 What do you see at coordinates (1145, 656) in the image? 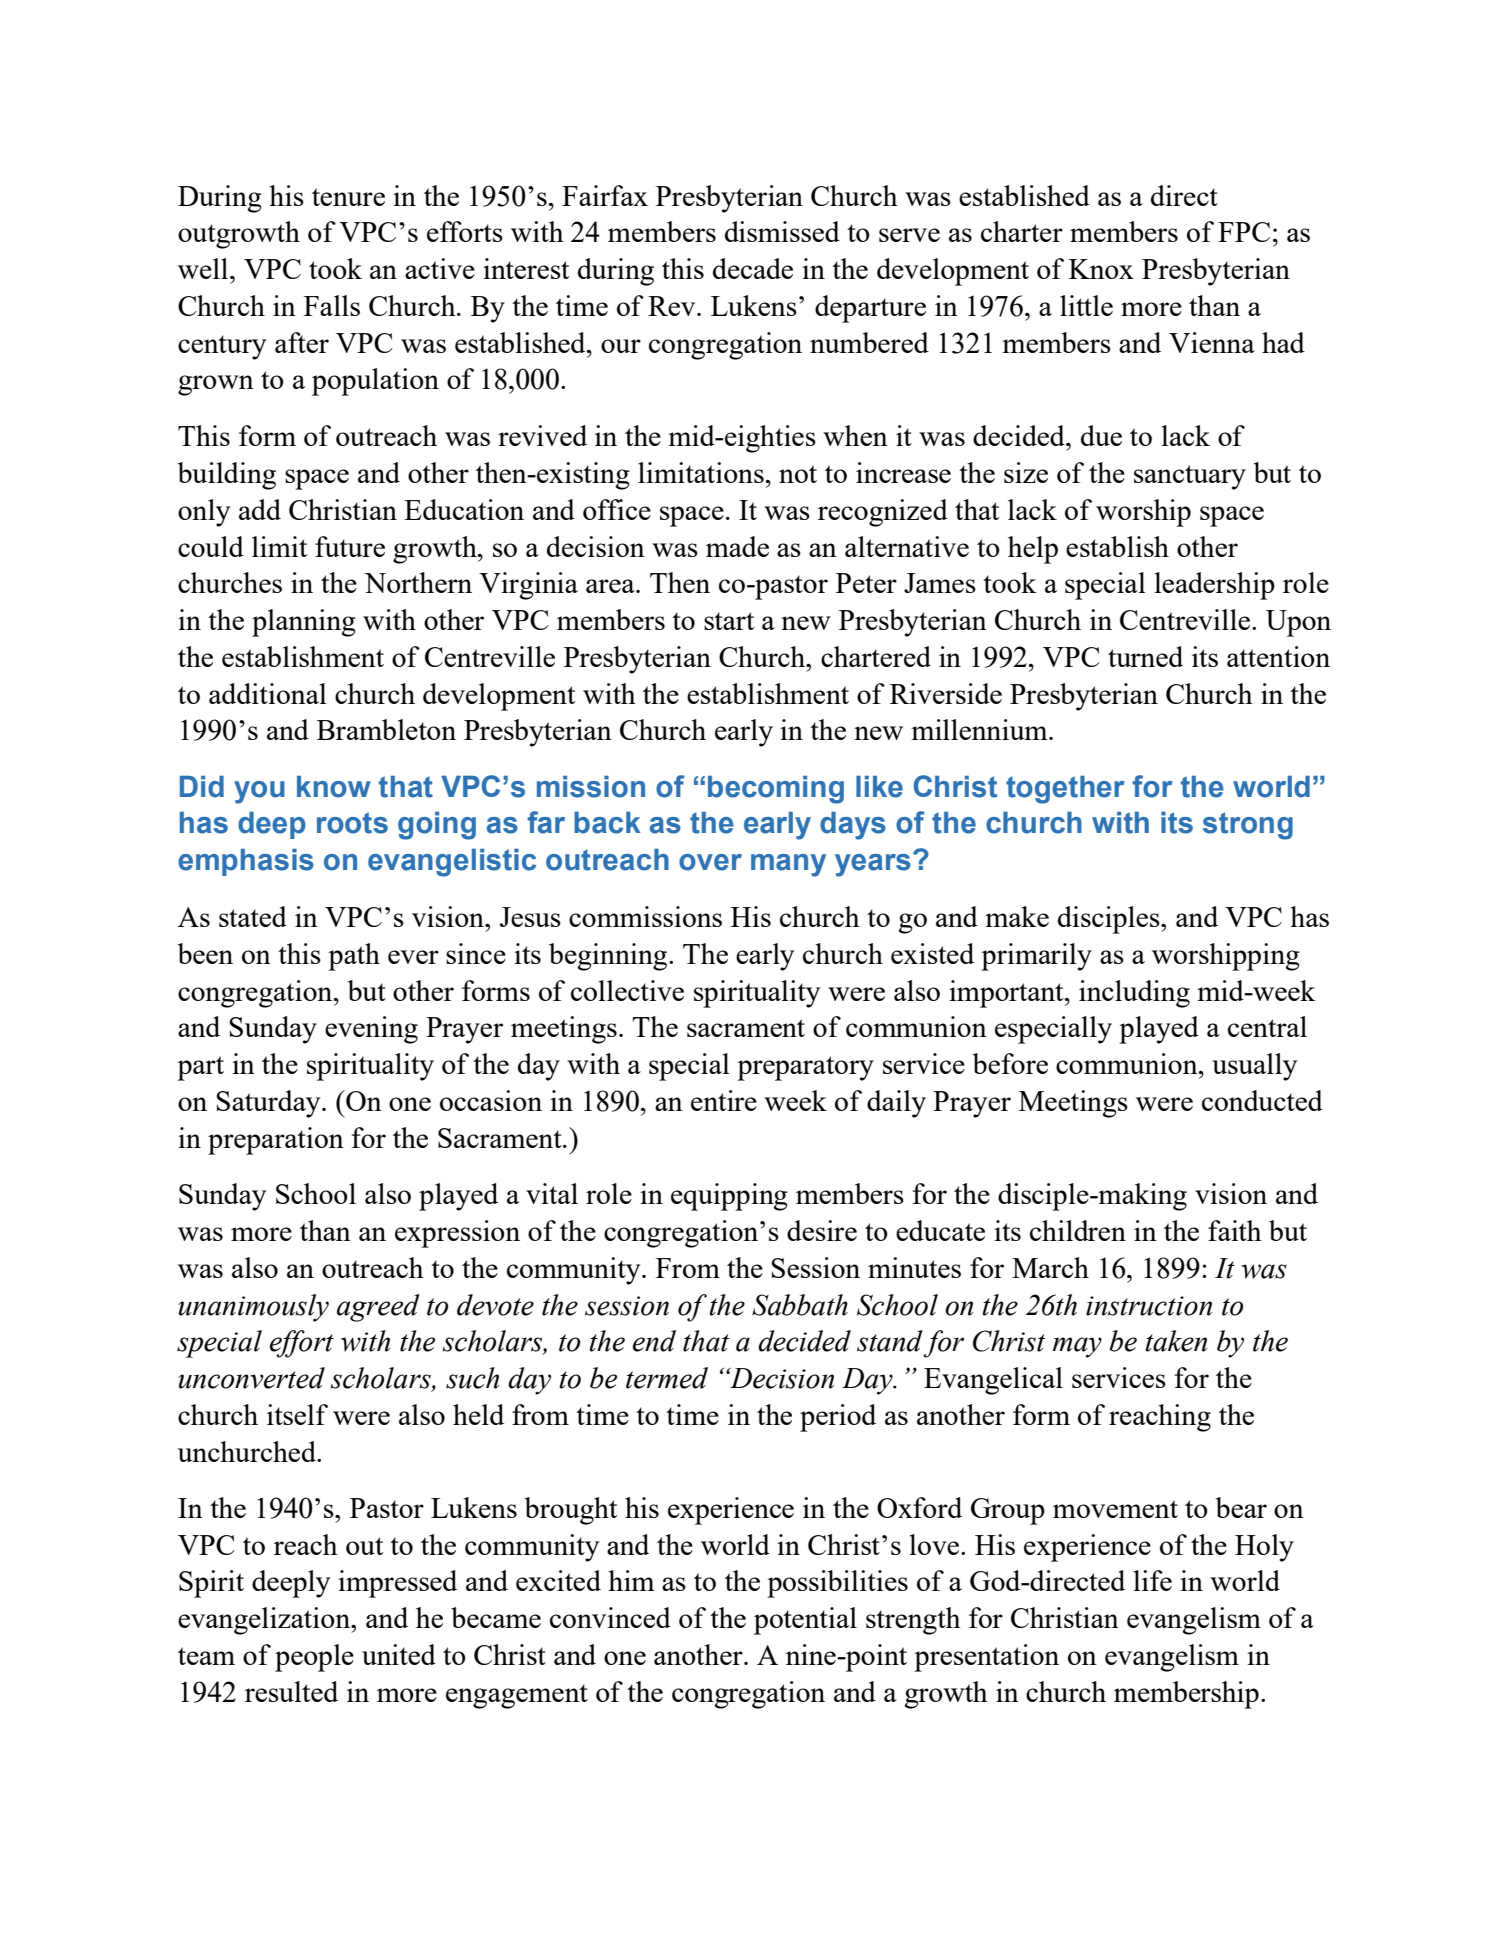
I see `turned` at bounding box center [1145, 656].
